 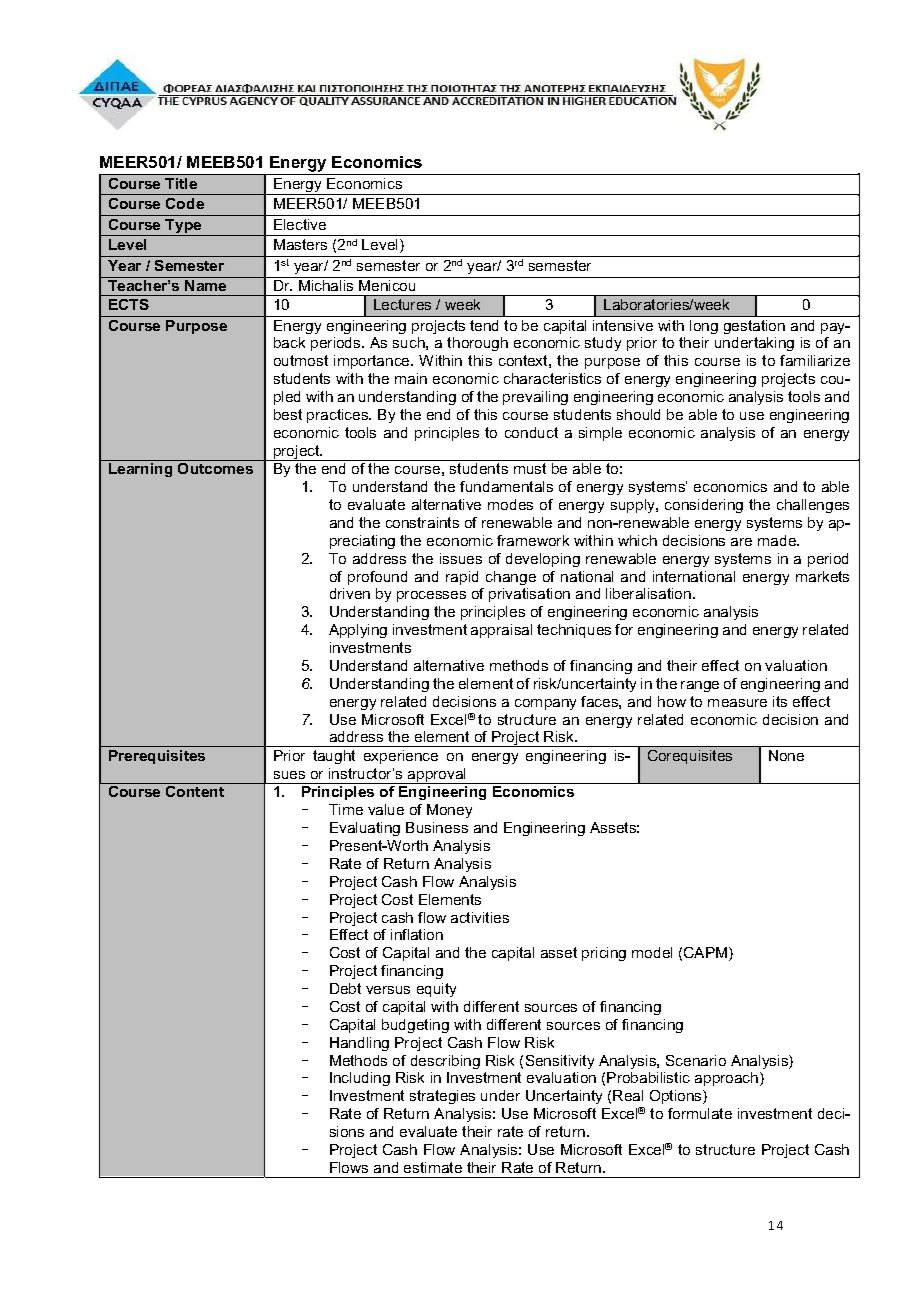 I want to click on Type, so click(x=184, y=227).
